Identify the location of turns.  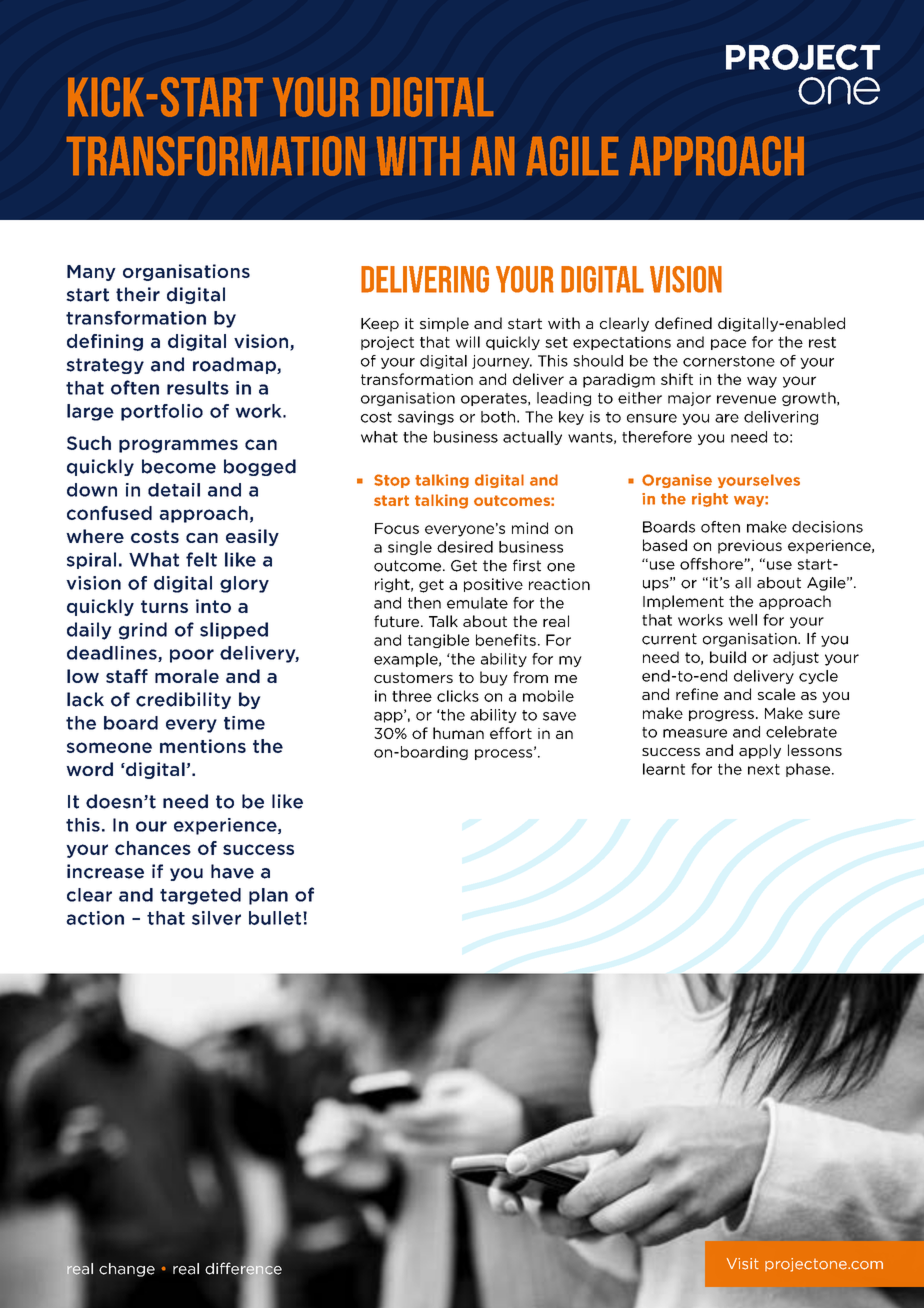
(164, 606).
